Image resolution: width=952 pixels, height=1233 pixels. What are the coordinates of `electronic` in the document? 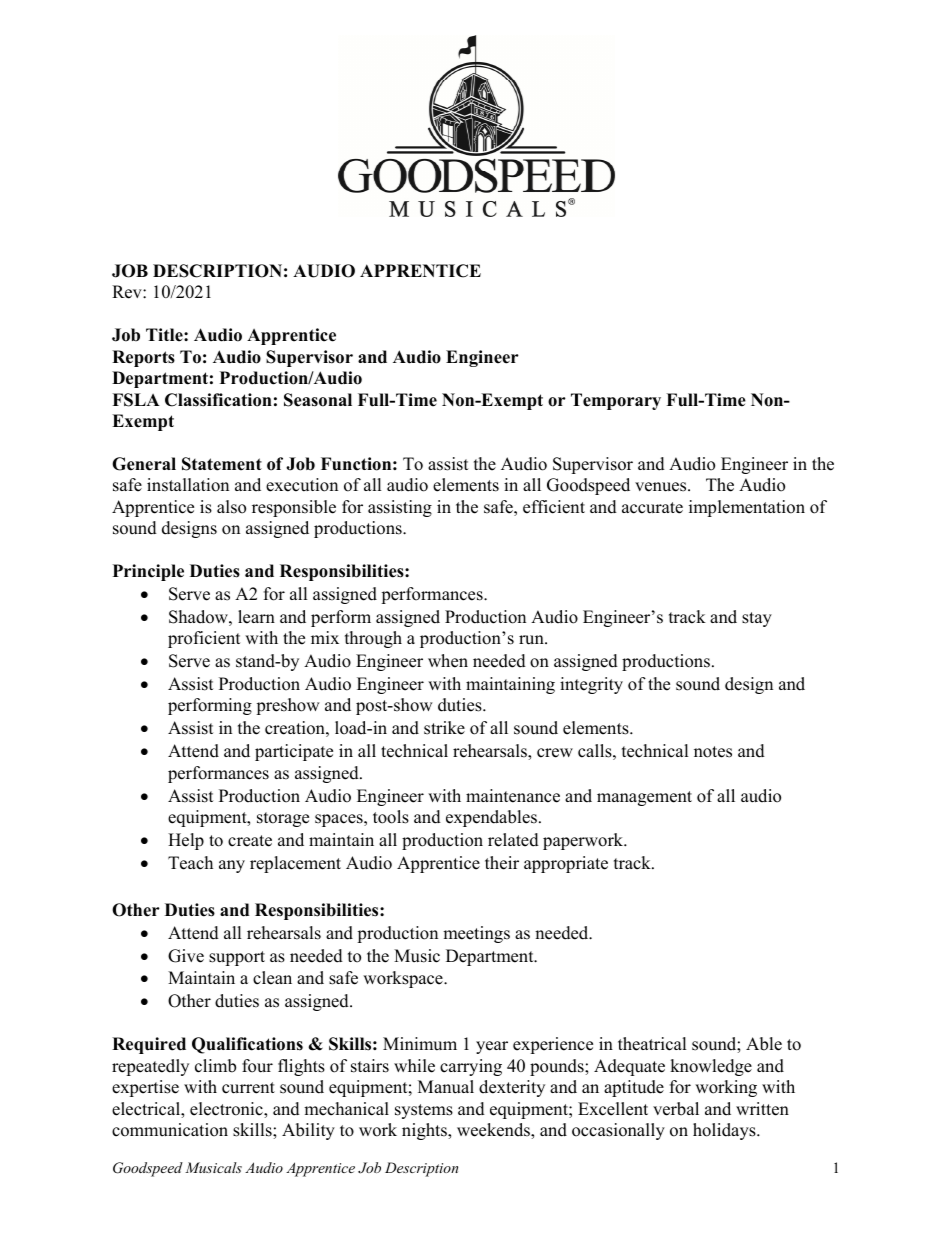 It's located at (227, 1110).
